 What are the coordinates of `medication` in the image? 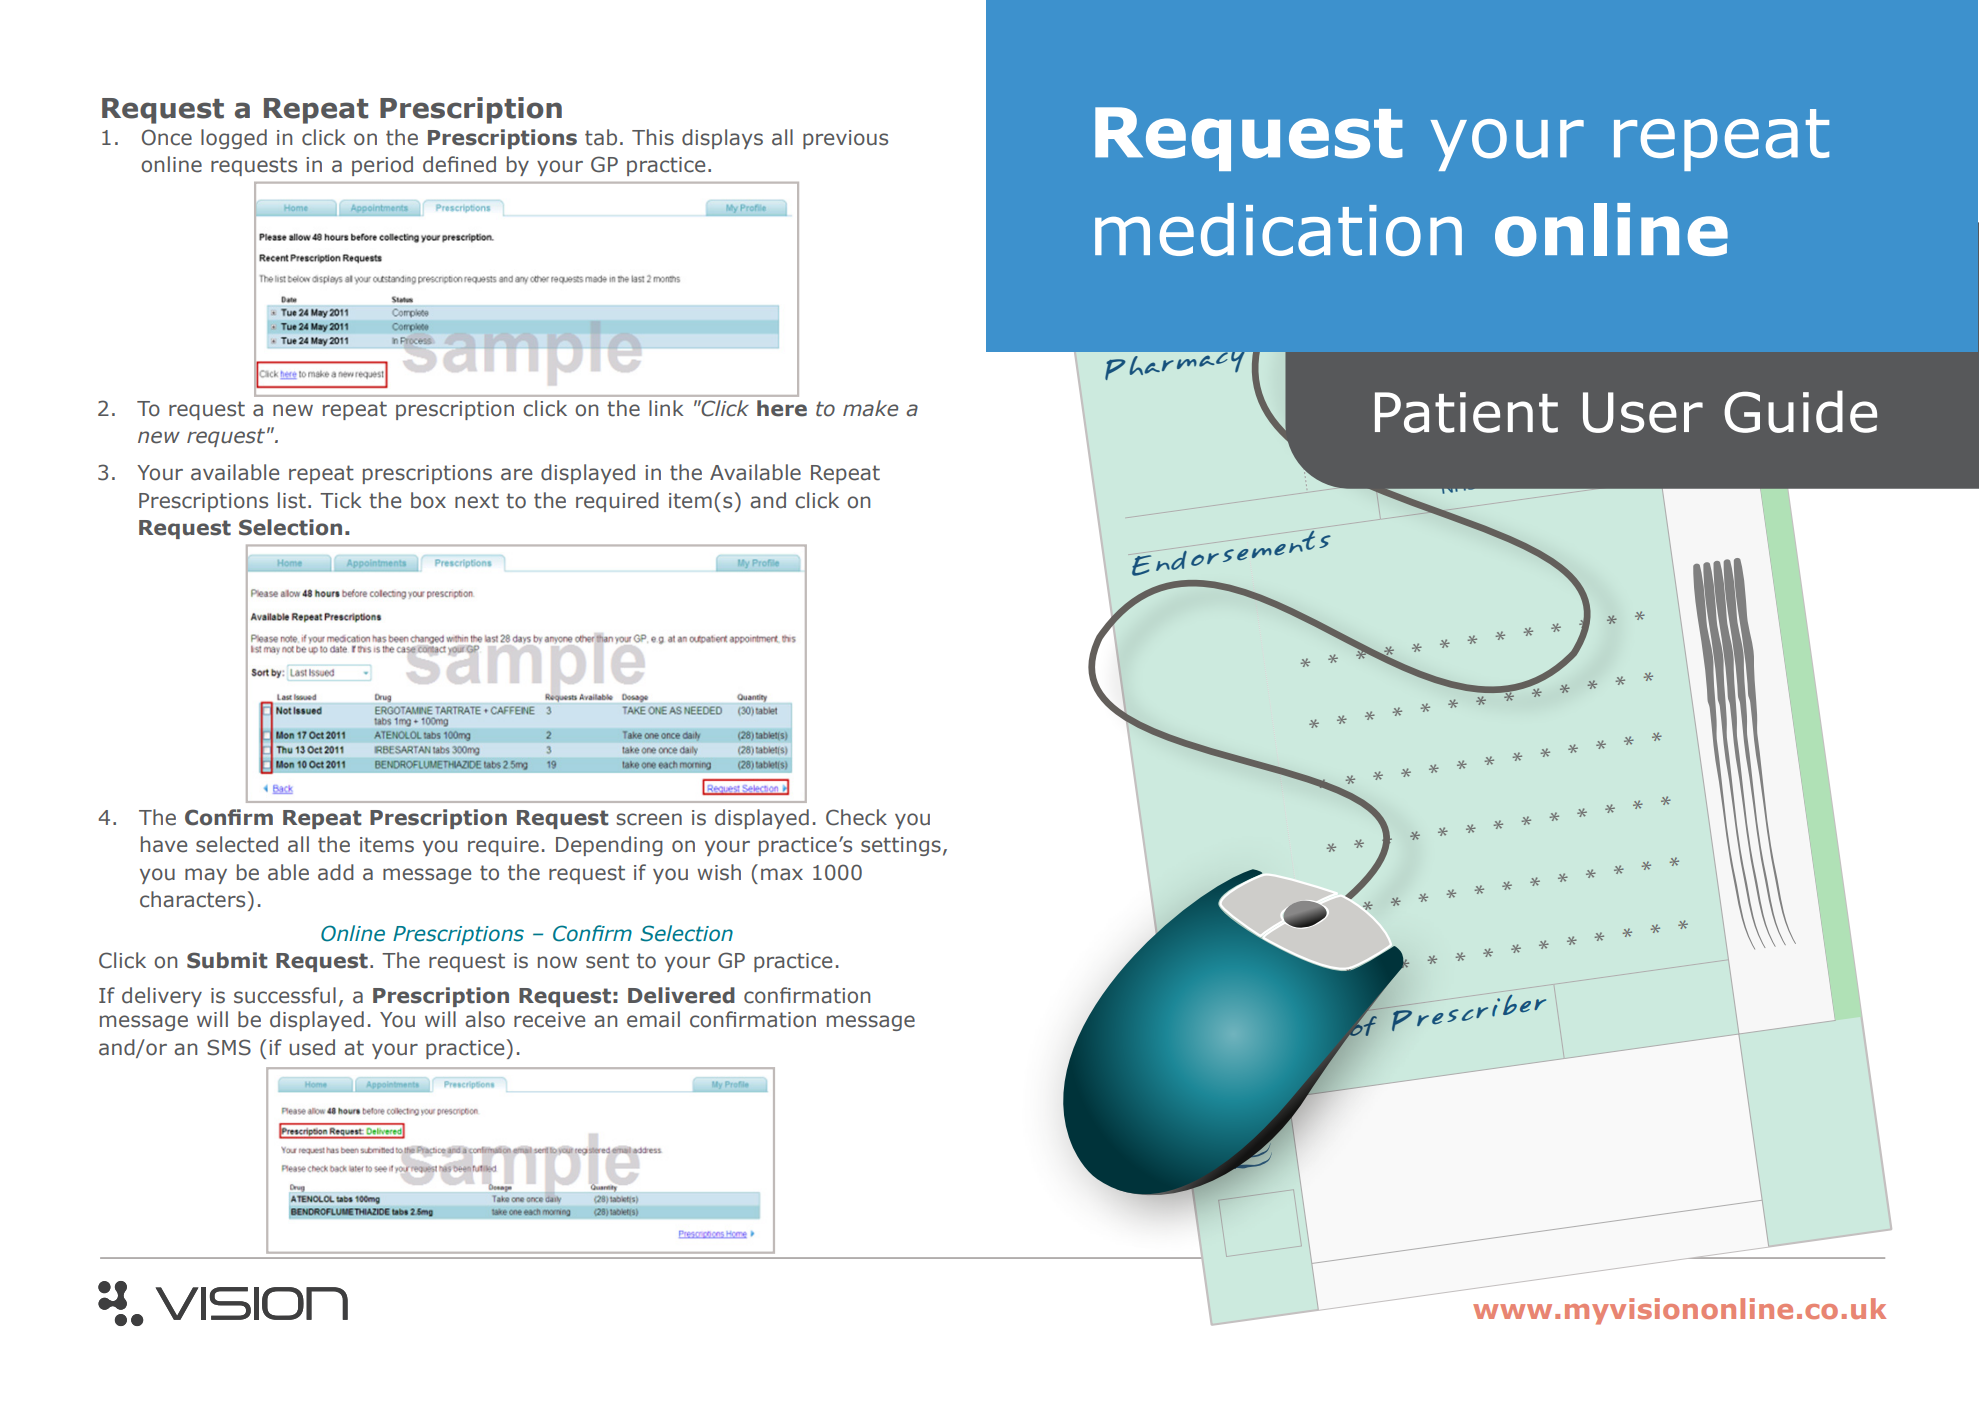 It's located at (1278, 229).
